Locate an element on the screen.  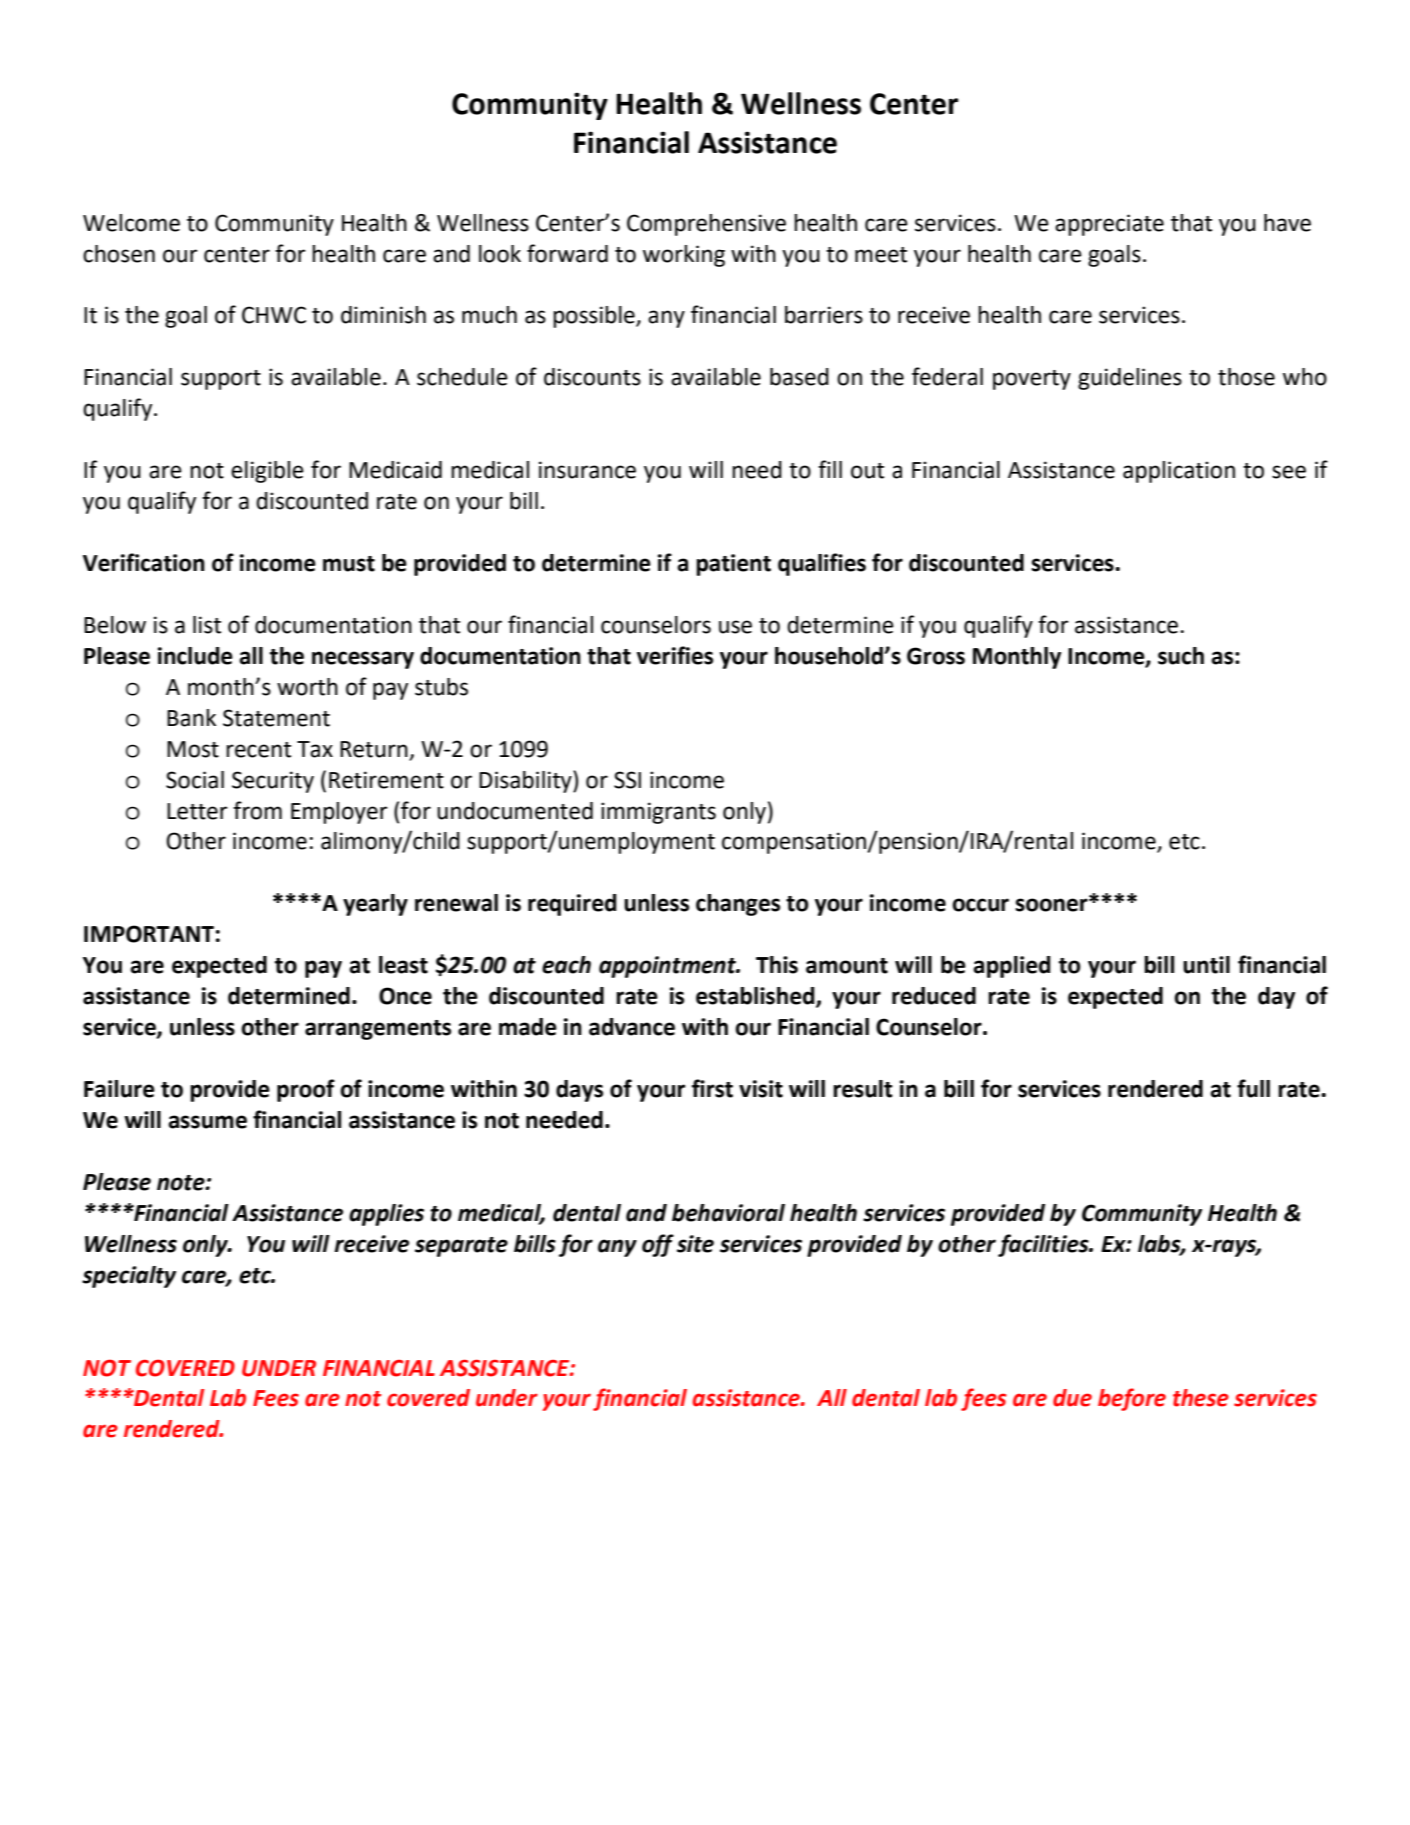
changes is located at coordinates (738, 905).
